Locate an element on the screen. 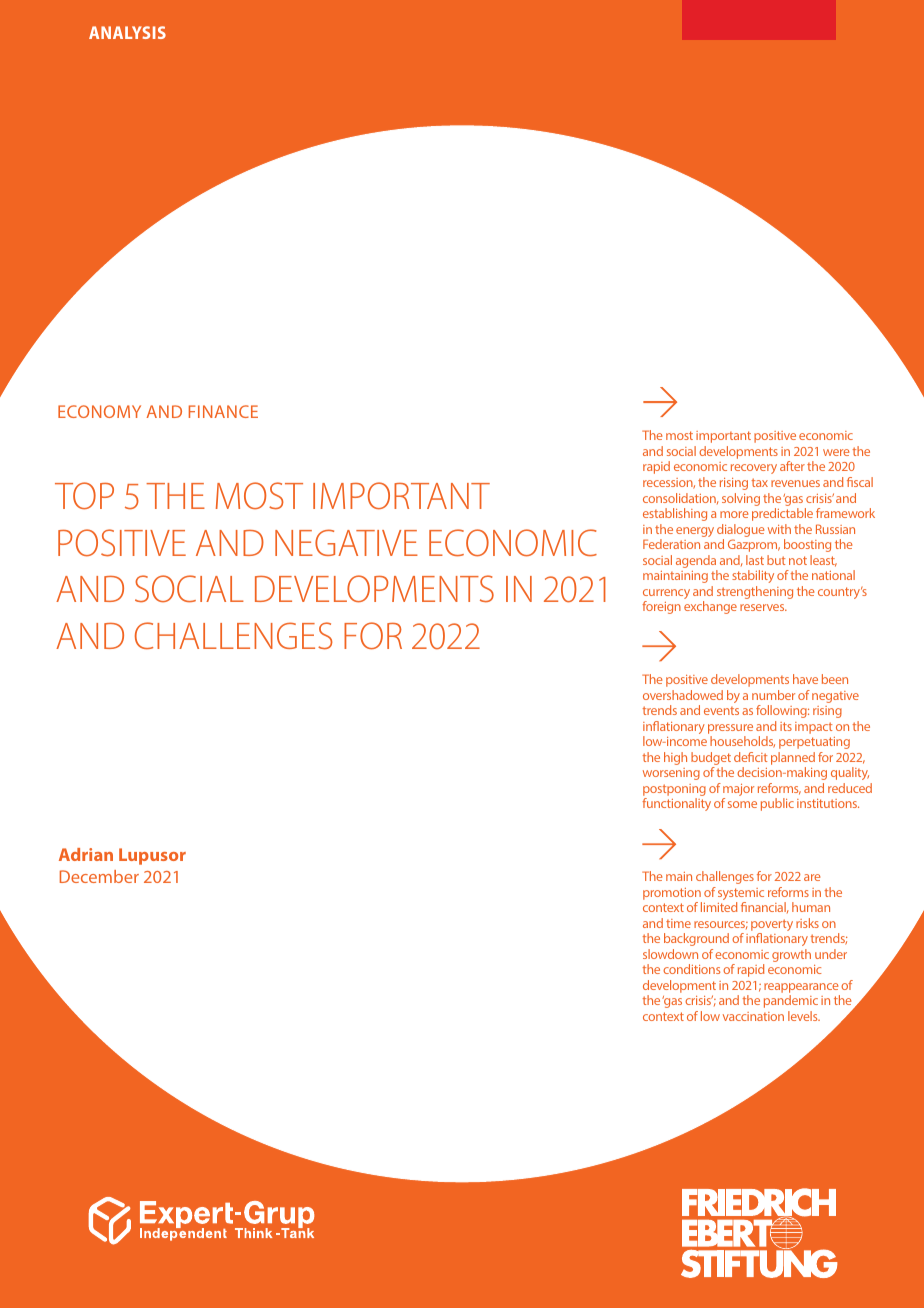 The image size is (924, 1308). with is located at coordinates (779, 529).
